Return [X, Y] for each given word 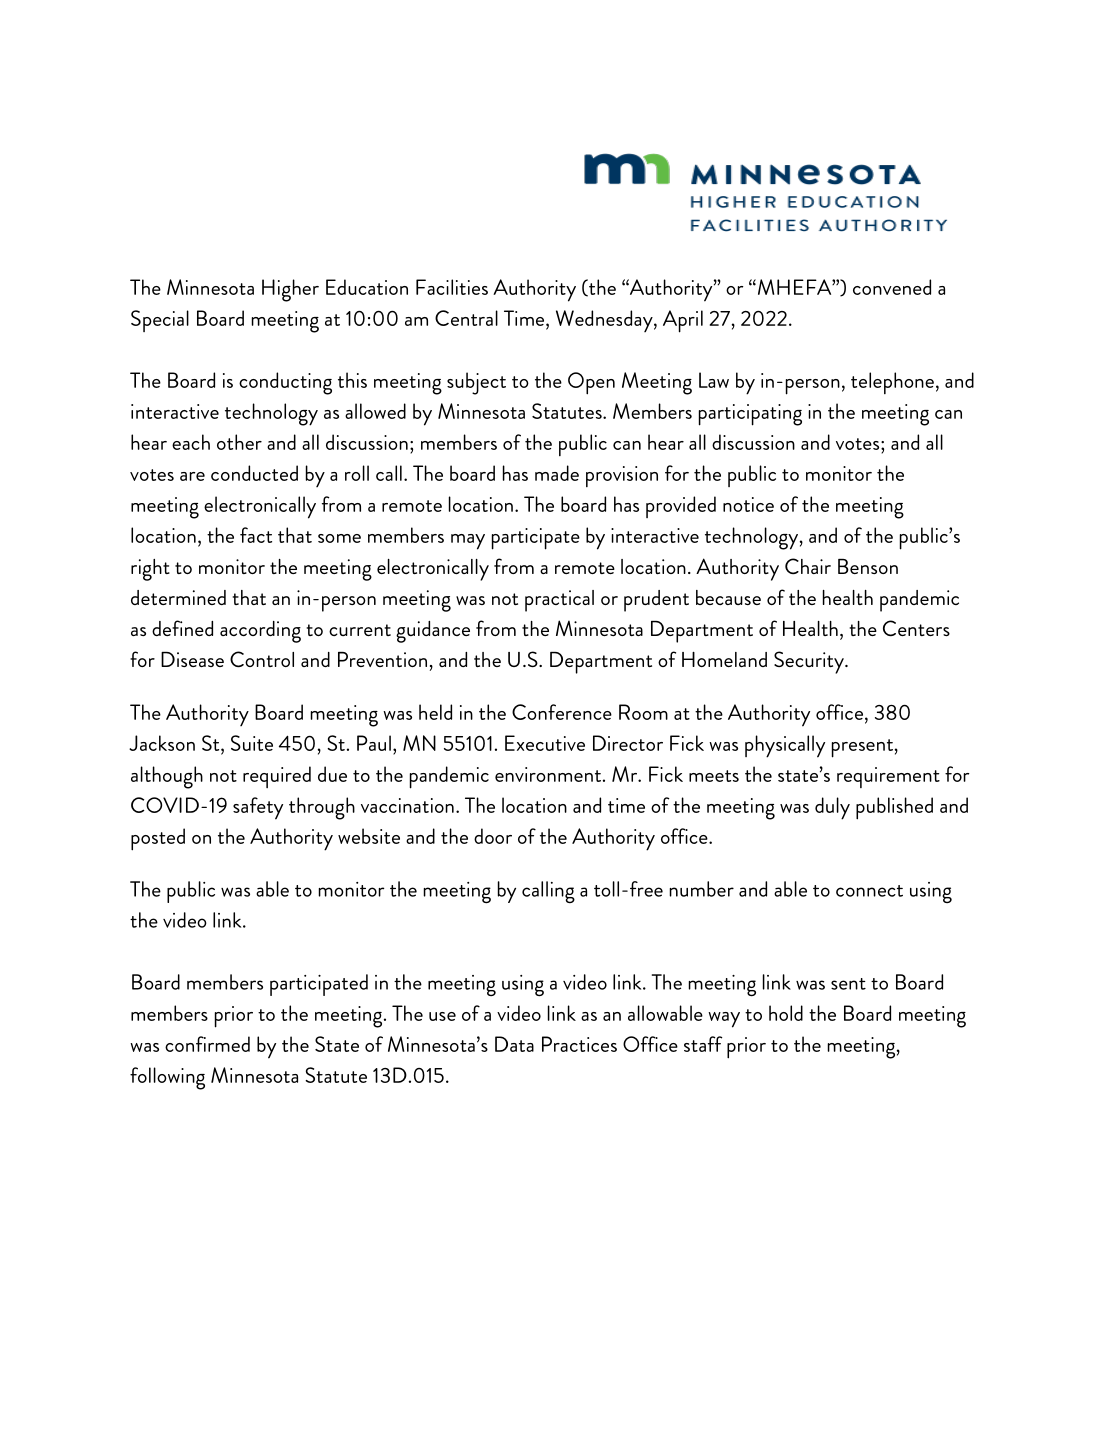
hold [786, 1013]
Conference [562, 712]
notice [748, 504]
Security [810, 662]
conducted [254, 473]
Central [466, 318]
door [493, 836]
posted [158, 839]
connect [869, 891]
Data [514, 1044]
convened [892, 287]
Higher [290, 290]
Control [262, 659]
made [557, 473]
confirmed [207, 1044]
